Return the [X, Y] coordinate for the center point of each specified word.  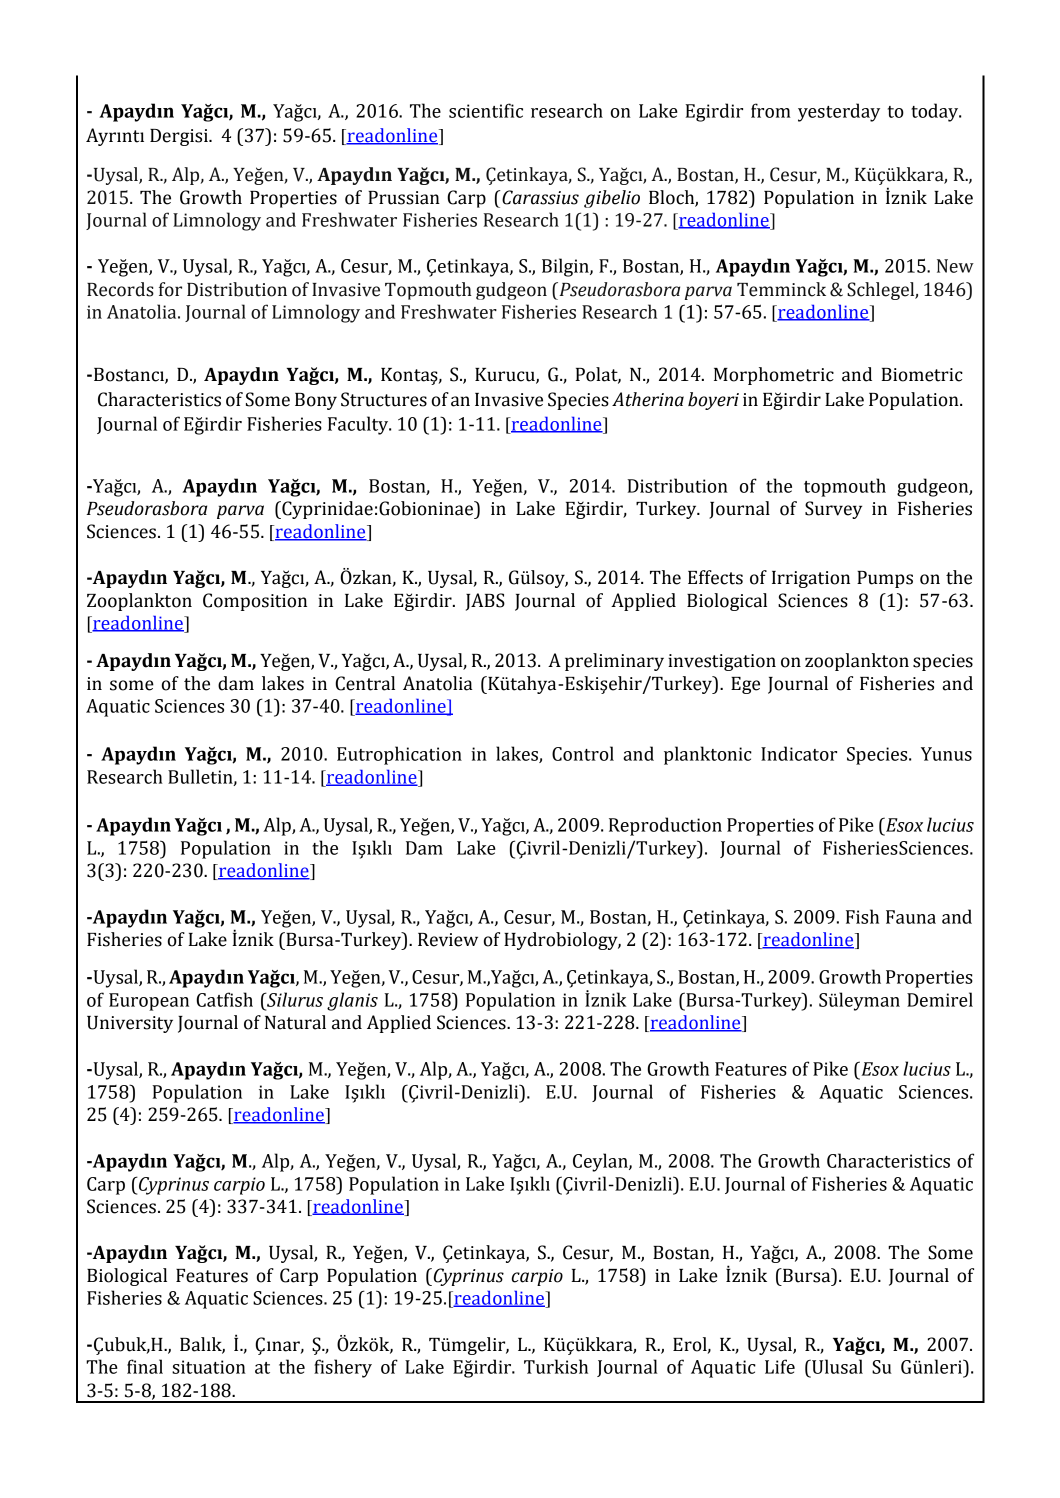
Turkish [556, 1366]
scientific [486, 110]
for [170, 289]
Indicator [799, 753]
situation [209, 1367]
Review [448, 940]
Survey [833, 510]
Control [583, 753]
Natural [295, 1022]
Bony [316, 401]
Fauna [911, 917]
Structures [384, 399]
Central [365, 683]
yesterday [839, 112]
